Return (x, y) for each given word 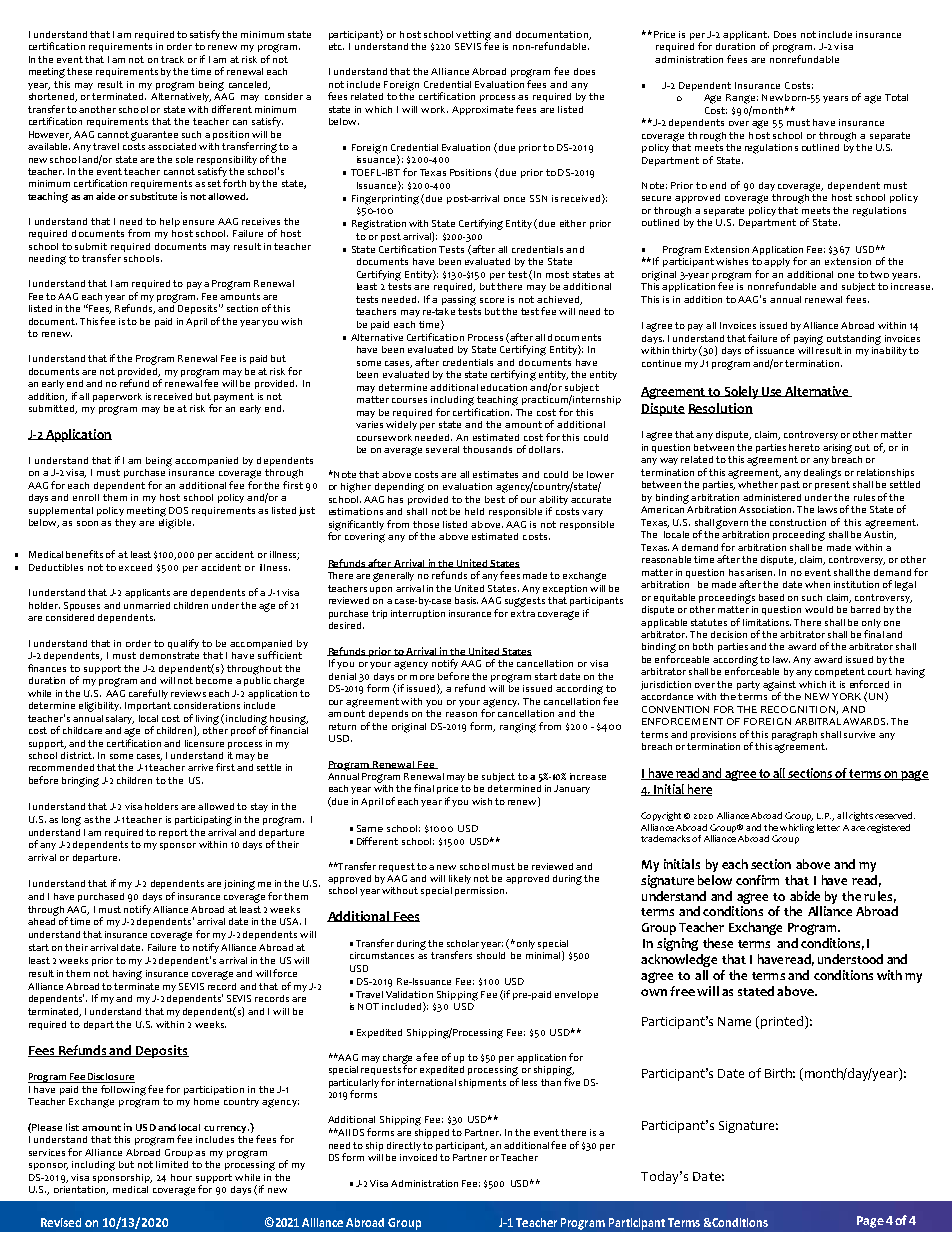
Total (896, 97)
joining (239, 885)
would (819, 609)
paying (808, 340)
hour (181, 1177)
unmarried (147, 605)
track (172, 59)
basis (466, 600)
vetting (473, 37)
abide (805, 896)
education (504, 387)
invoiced (418, 1157)
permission (479, 891)
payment (233, 399)
